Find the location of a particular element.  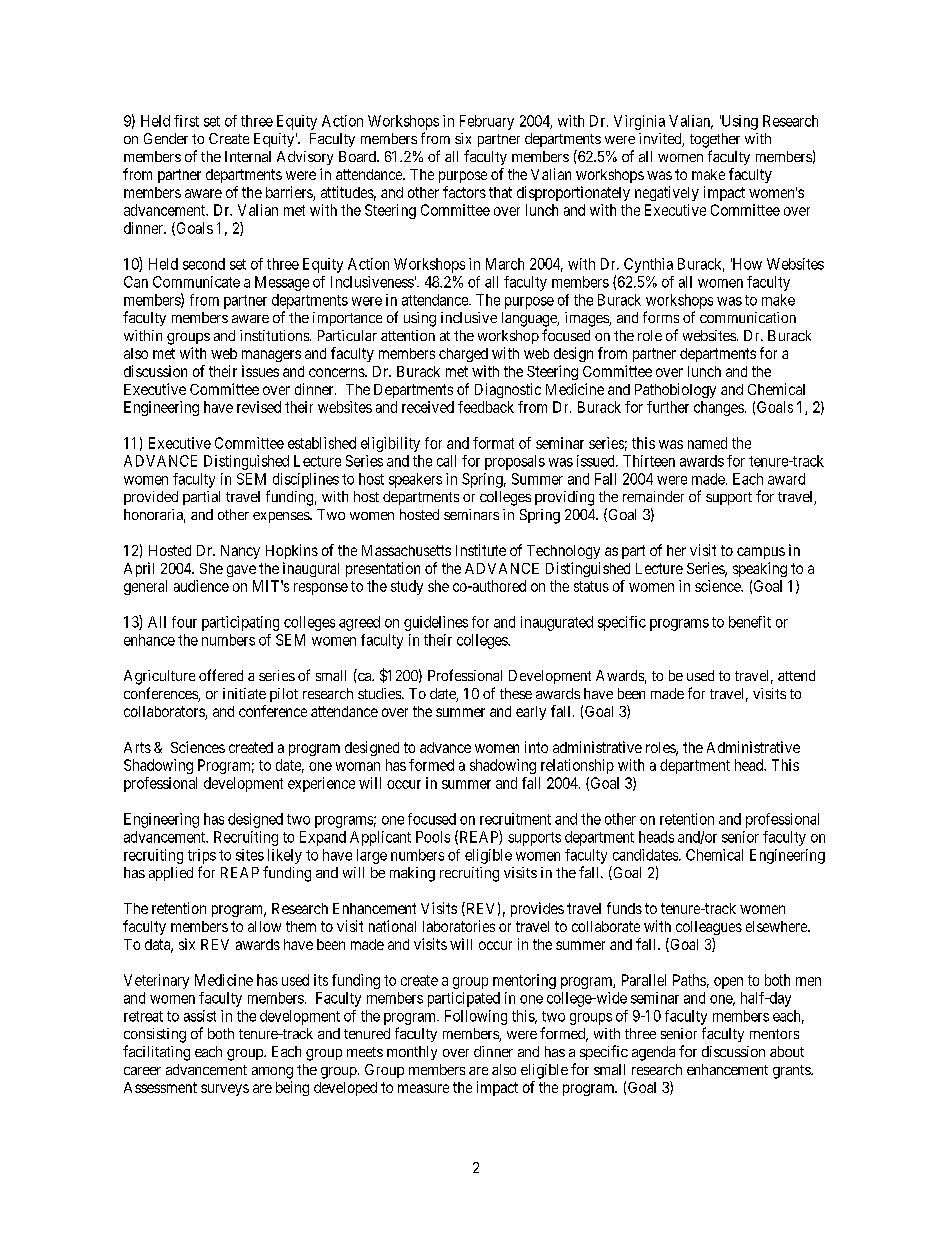

colleagues is located at coordinates (709, 928).
